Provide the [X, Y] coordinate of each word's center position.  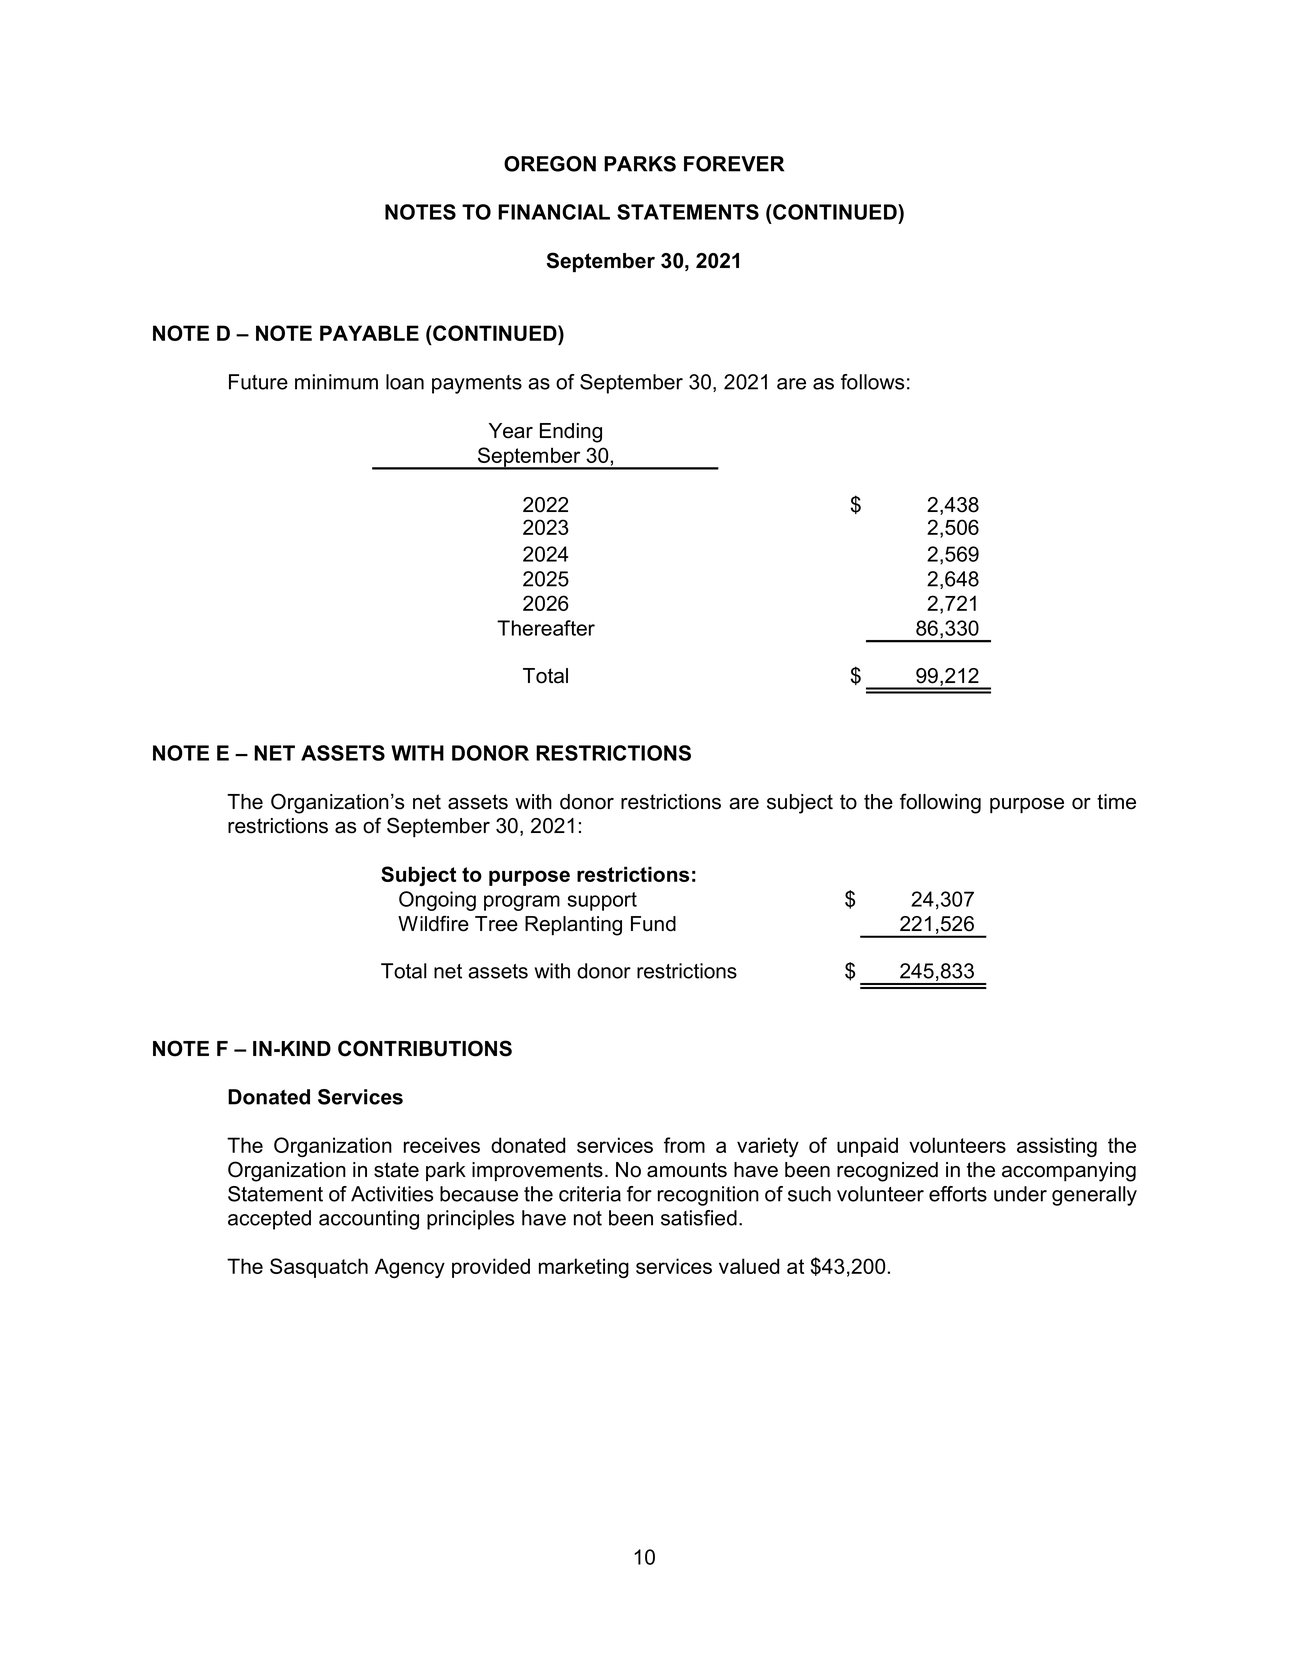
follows [872, 382]
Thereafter [546, 628]
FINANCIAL [554, 212]
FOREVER [734, 164]
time [1116, 802]
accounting [369, 1220]
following [940, 803]
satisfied [699, 1218]
